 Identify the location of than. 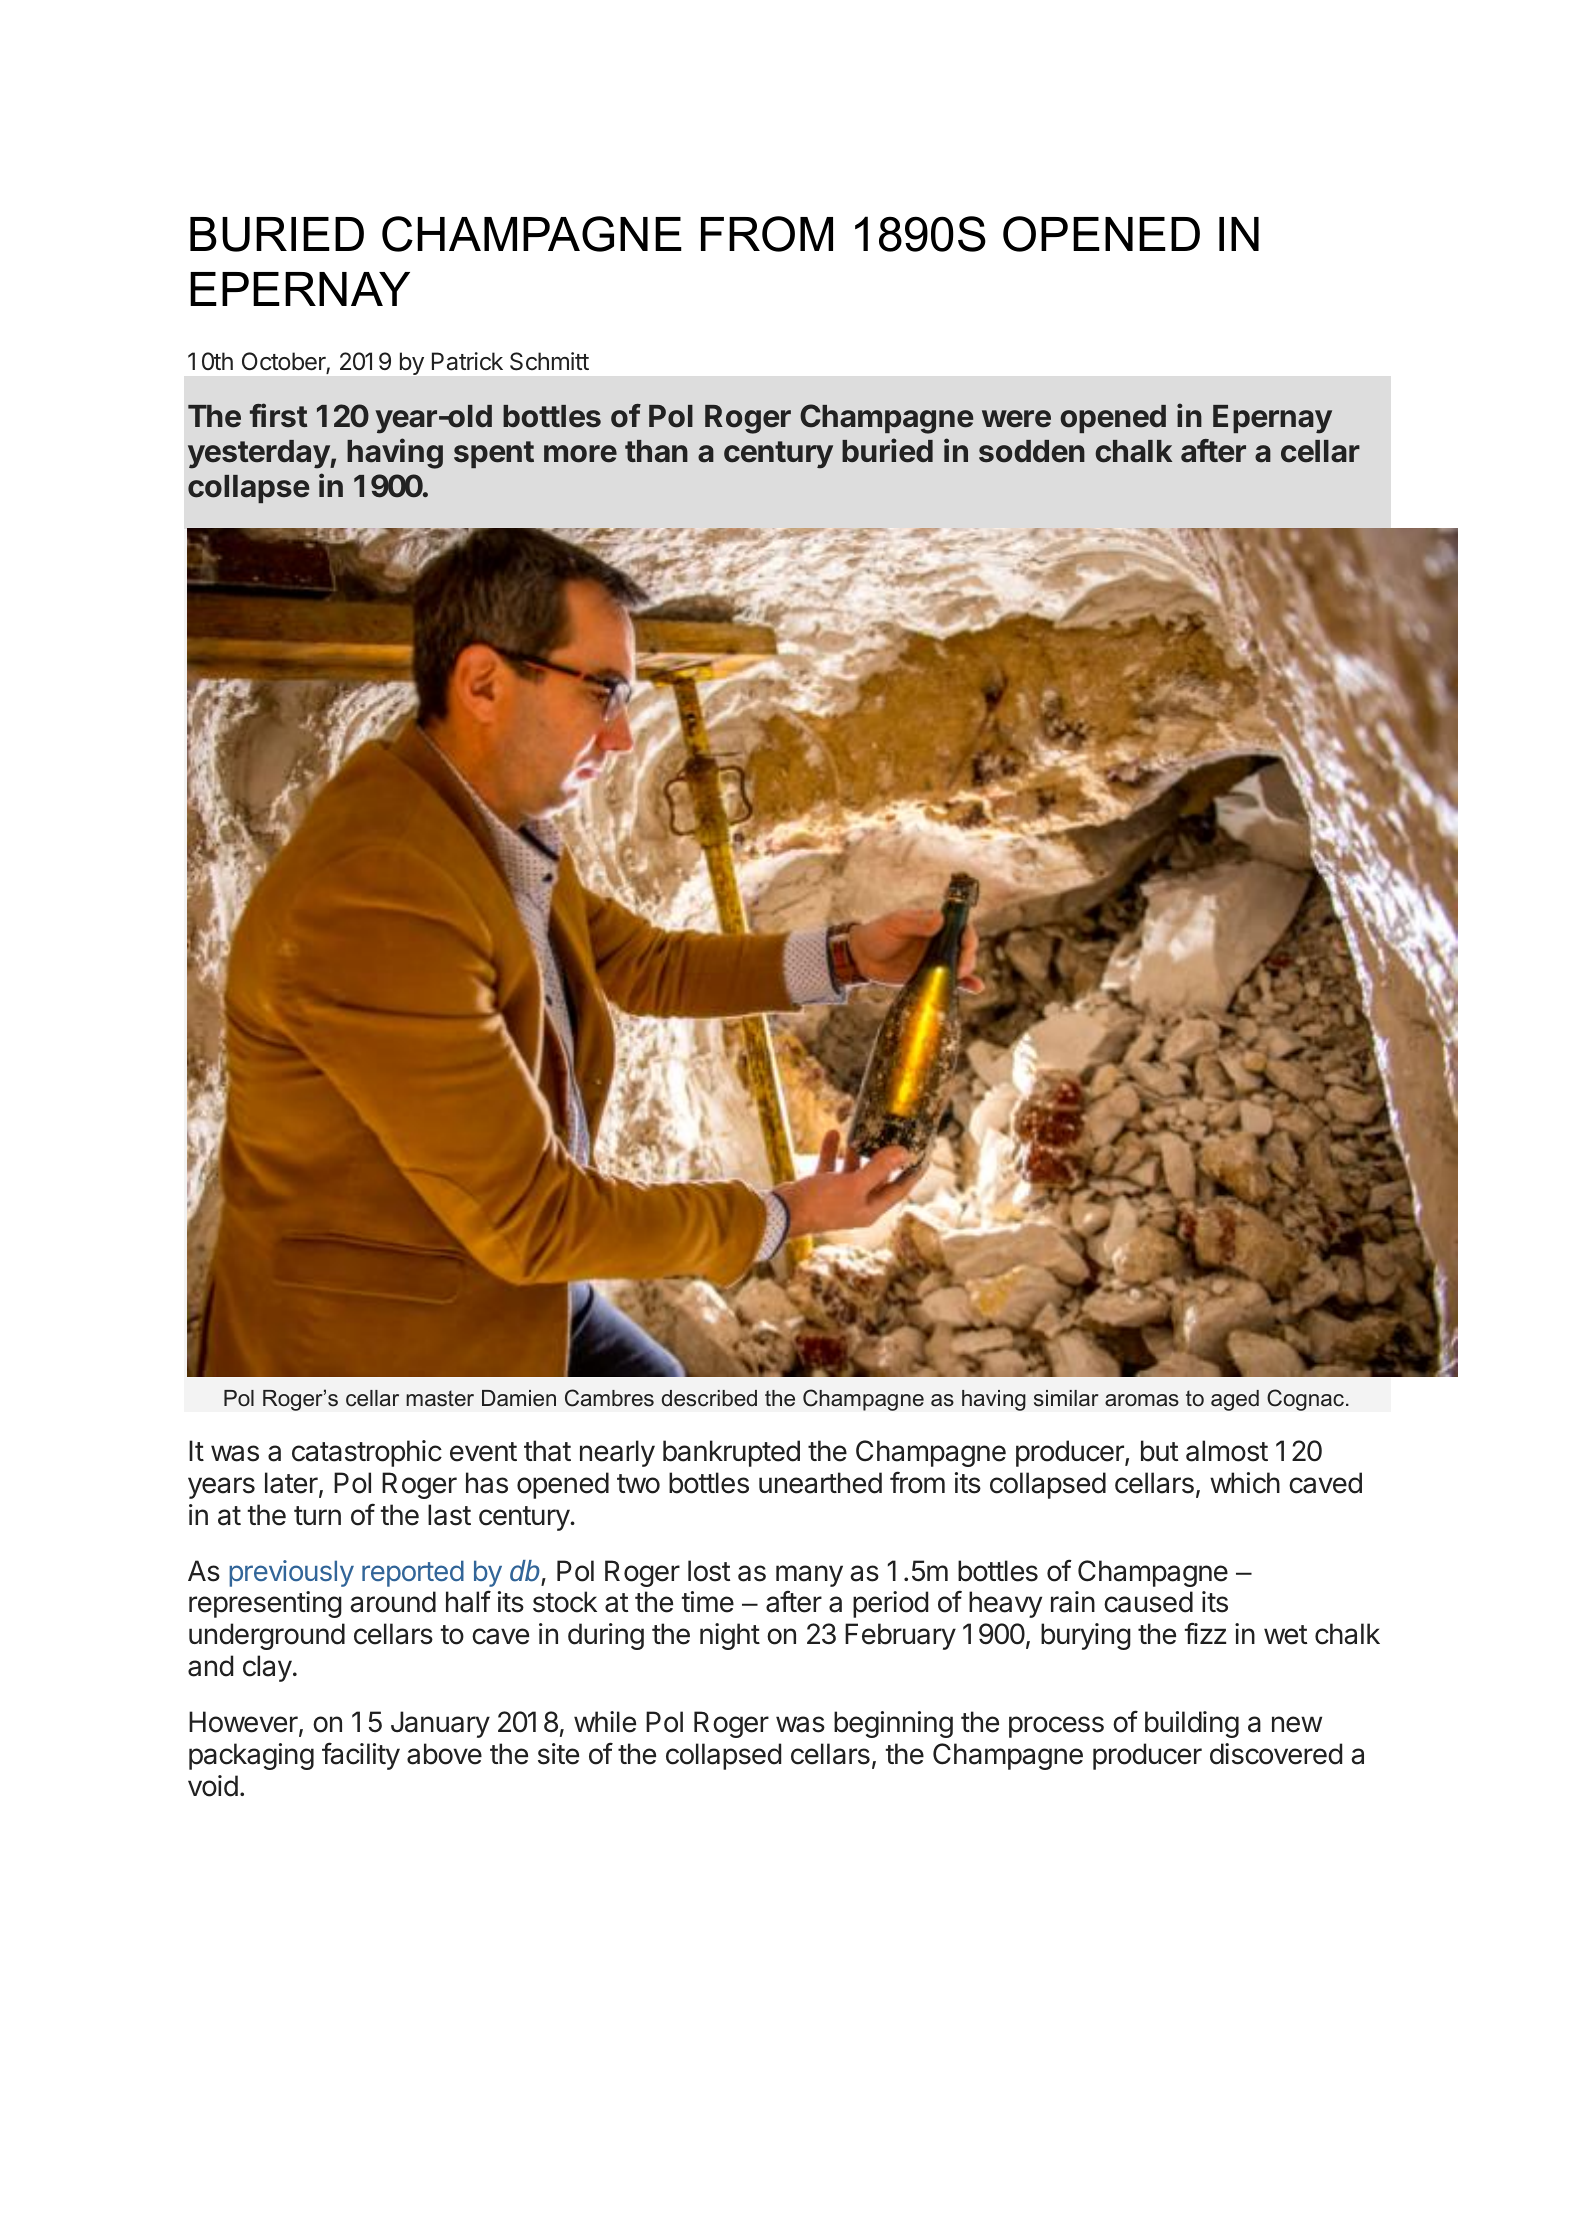
(656, 451).
